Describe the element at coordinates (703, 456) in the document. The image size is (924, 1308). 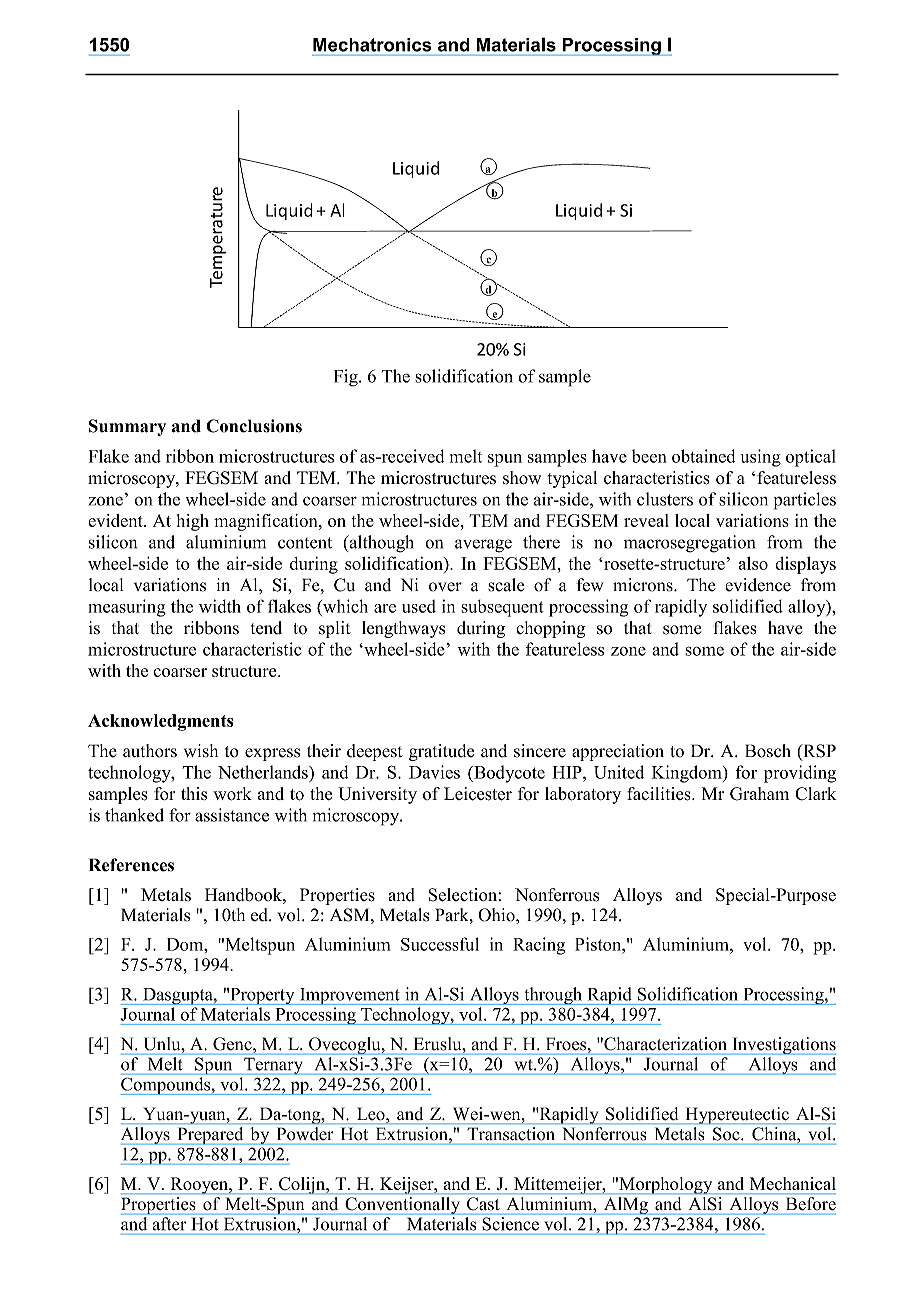
I see `obtained` at that location.
